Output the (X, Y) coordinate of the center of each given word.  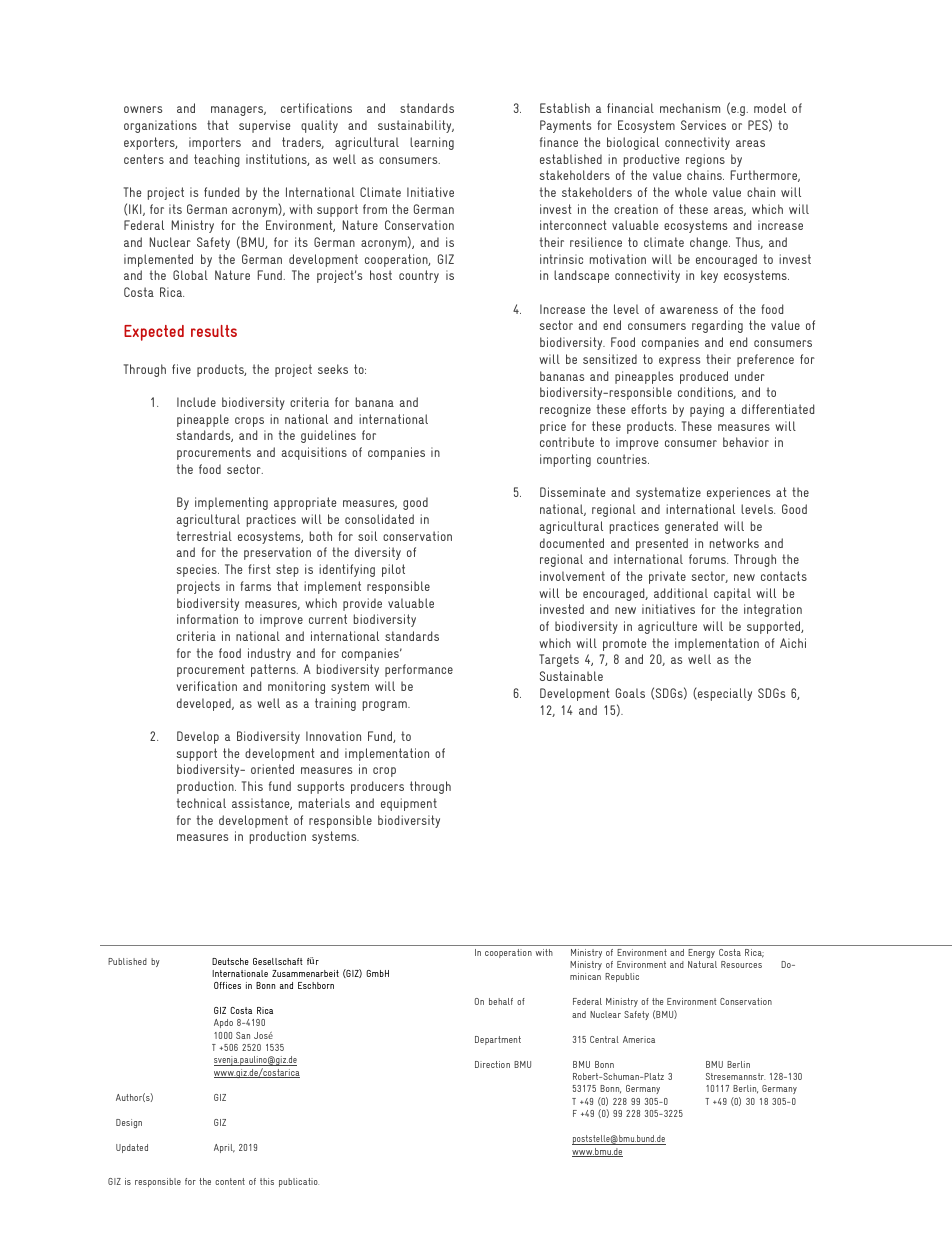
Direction (492, 1064)
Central (604, 1039)
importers (215, 143)
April (224, 1148)
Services (703, 125)
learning (432, 143)
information (207, 619)
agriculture (667, 627)
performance (419, 670)
